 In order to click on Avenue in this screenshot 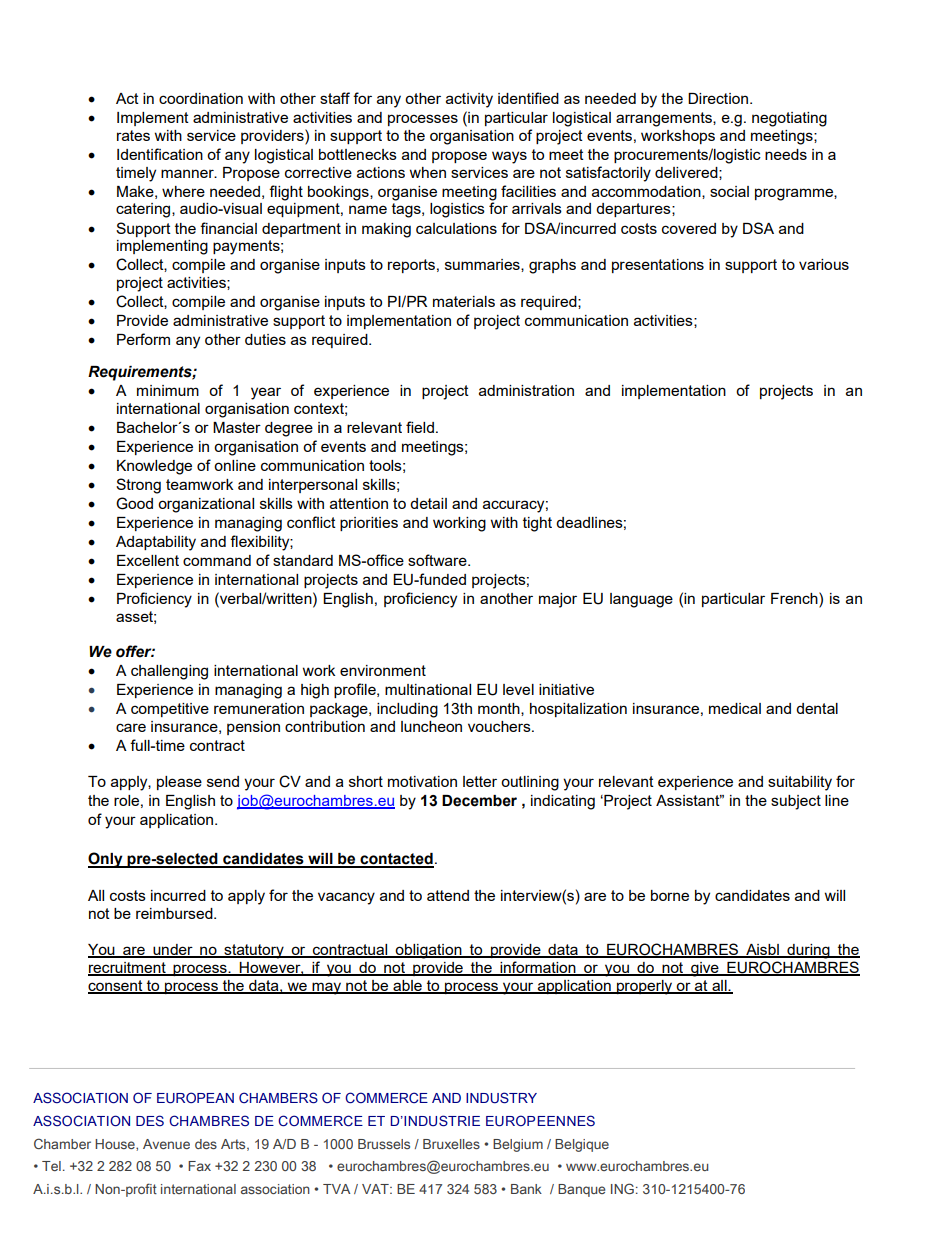, I will do `click(166, 1144)`.
